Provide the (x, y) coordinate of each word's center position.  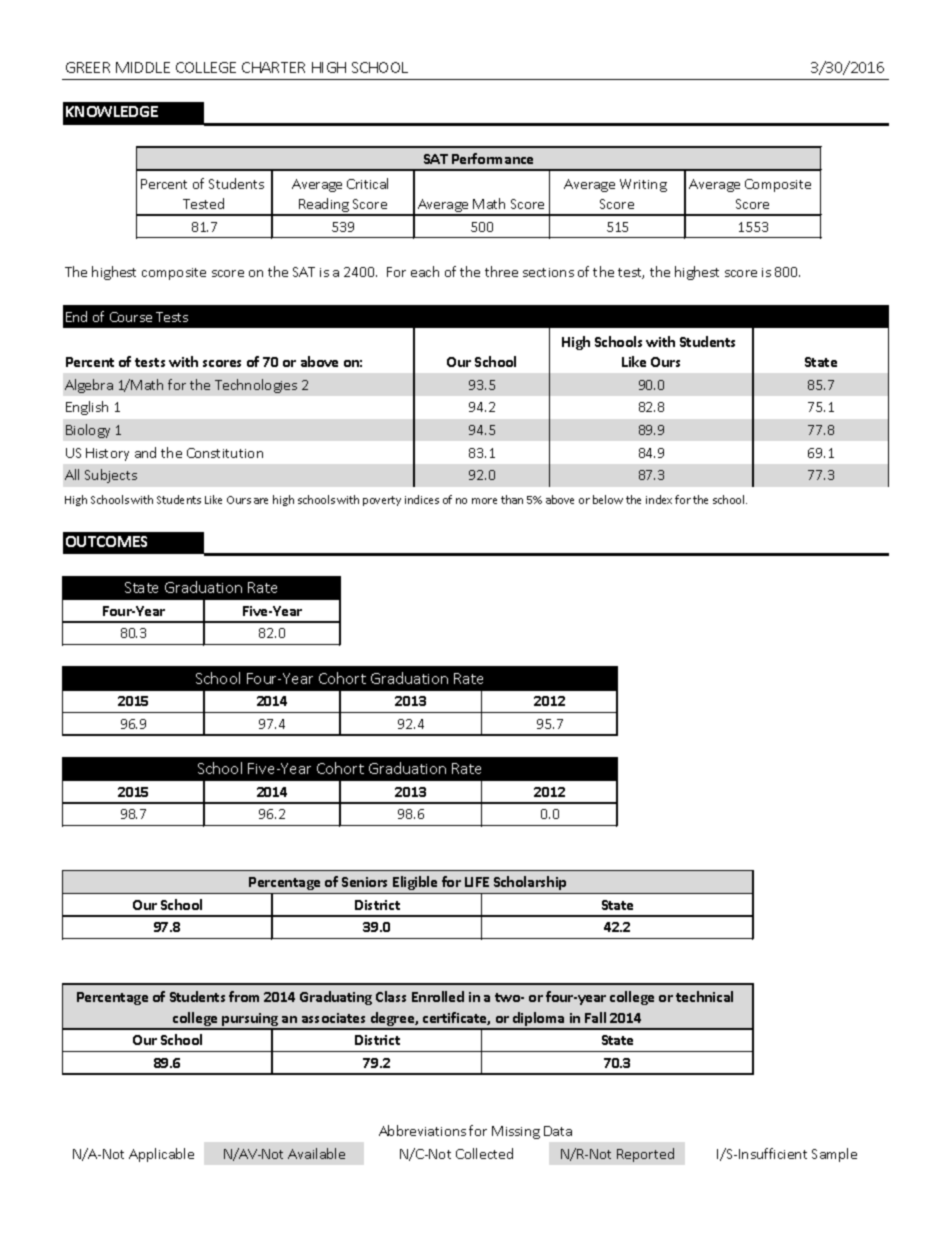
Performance (492, 158)
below (608, 499)
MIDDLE (143, 67)
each (425, 271)
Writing (643, 185)
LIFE (477, 882)
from (244, 996)
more (484, 501)
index (659, 499)
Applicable (161, 1155)
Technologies (256, 386)
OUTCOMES (106, 541)
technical (704, 996)
